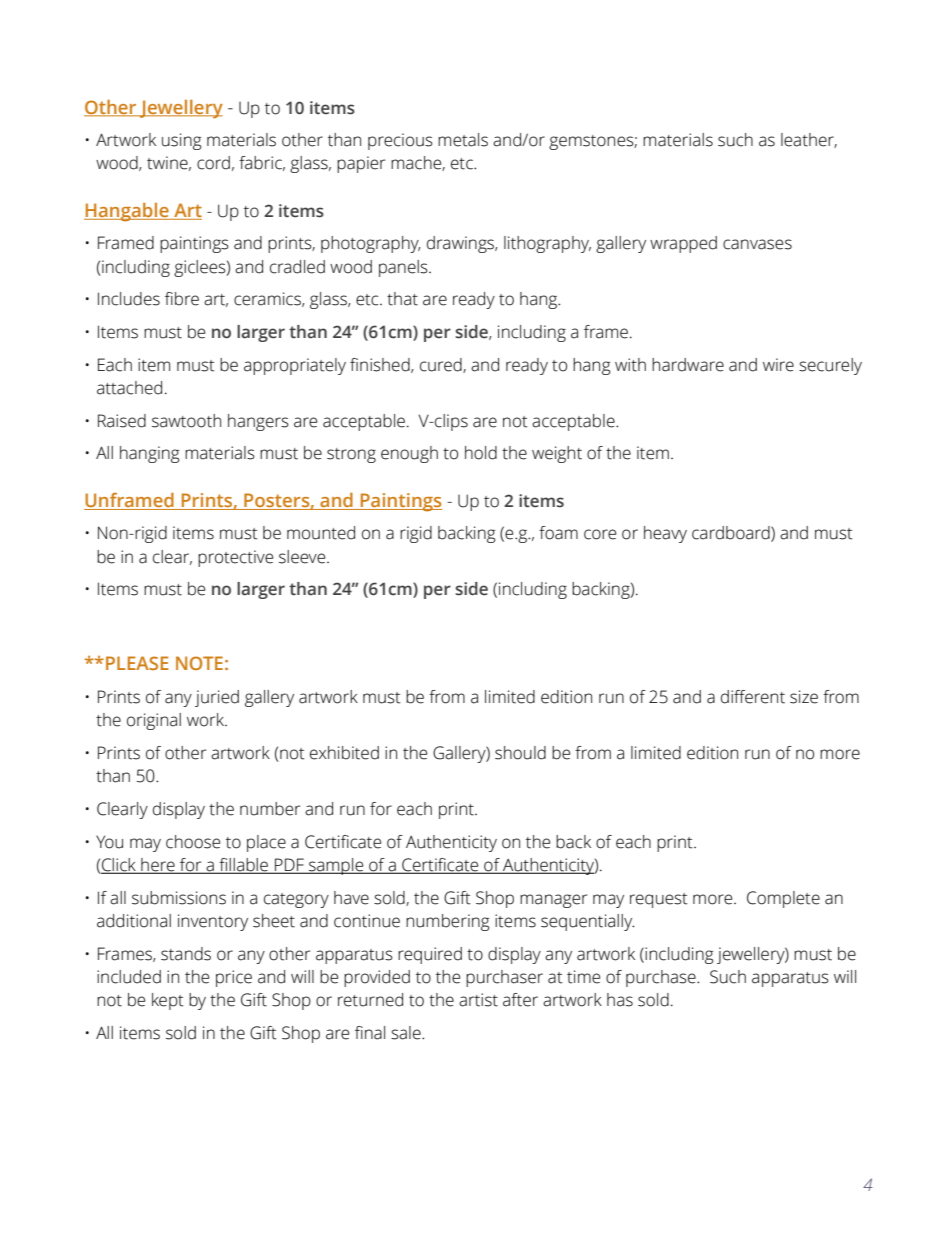 The width and height of the page is (952, 1233). I want to click on should, so click(520, 753).
